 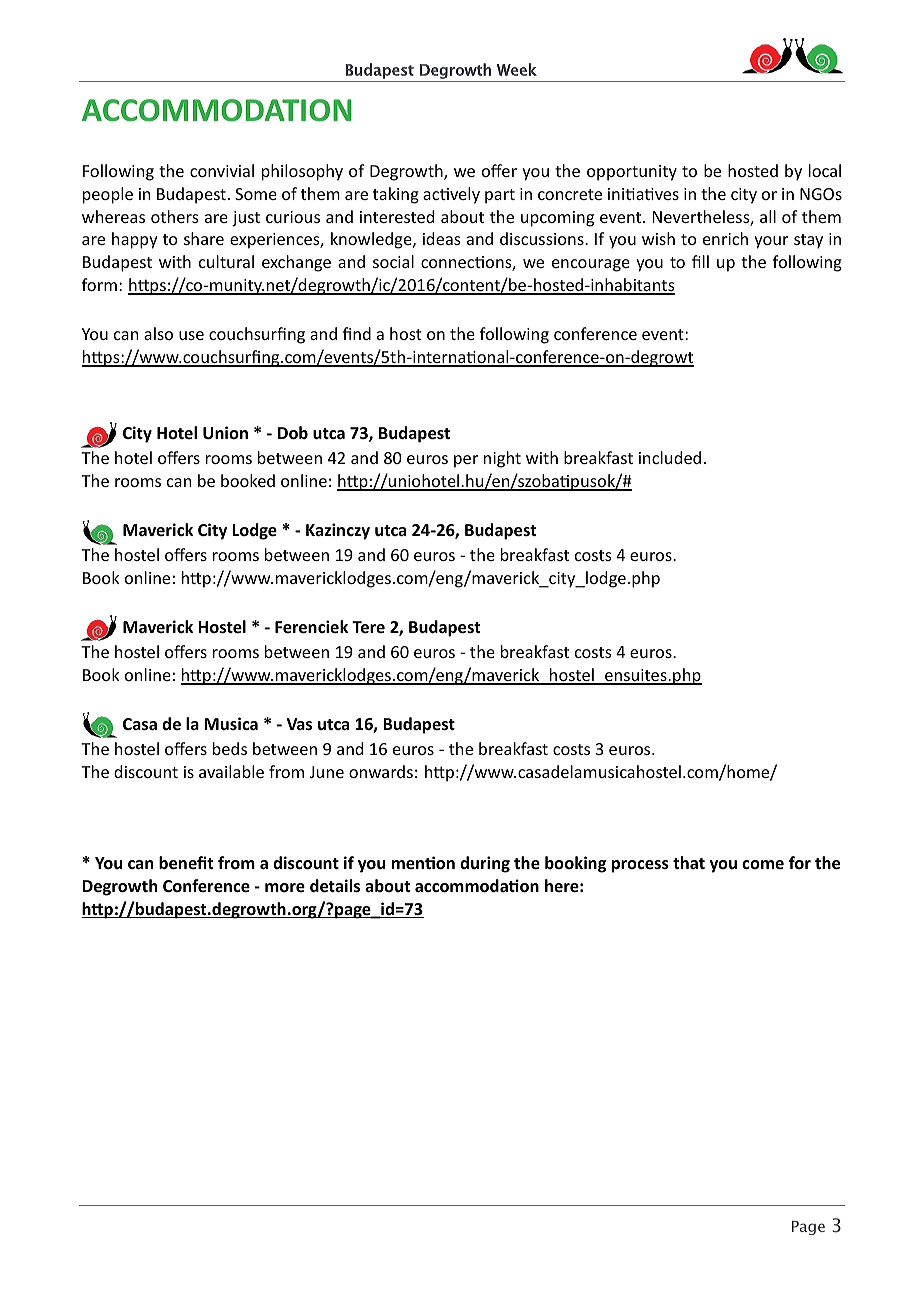 What do you see at coordinates (485, 864) in the image?
I see `during` at bounding box center [485, 864].
